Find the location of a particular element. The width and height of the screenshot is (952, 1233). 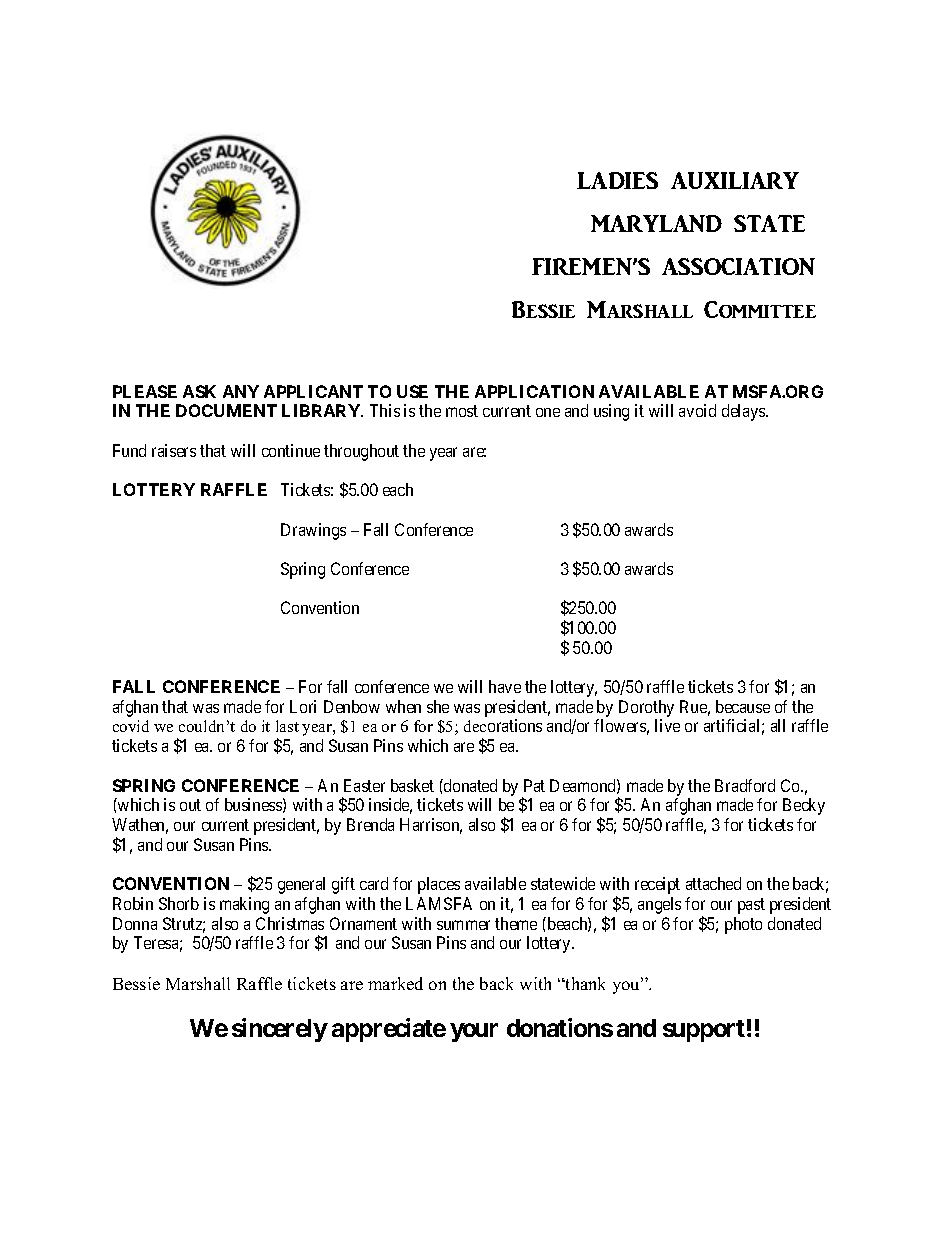

have is located at coordinates (505, 686).
